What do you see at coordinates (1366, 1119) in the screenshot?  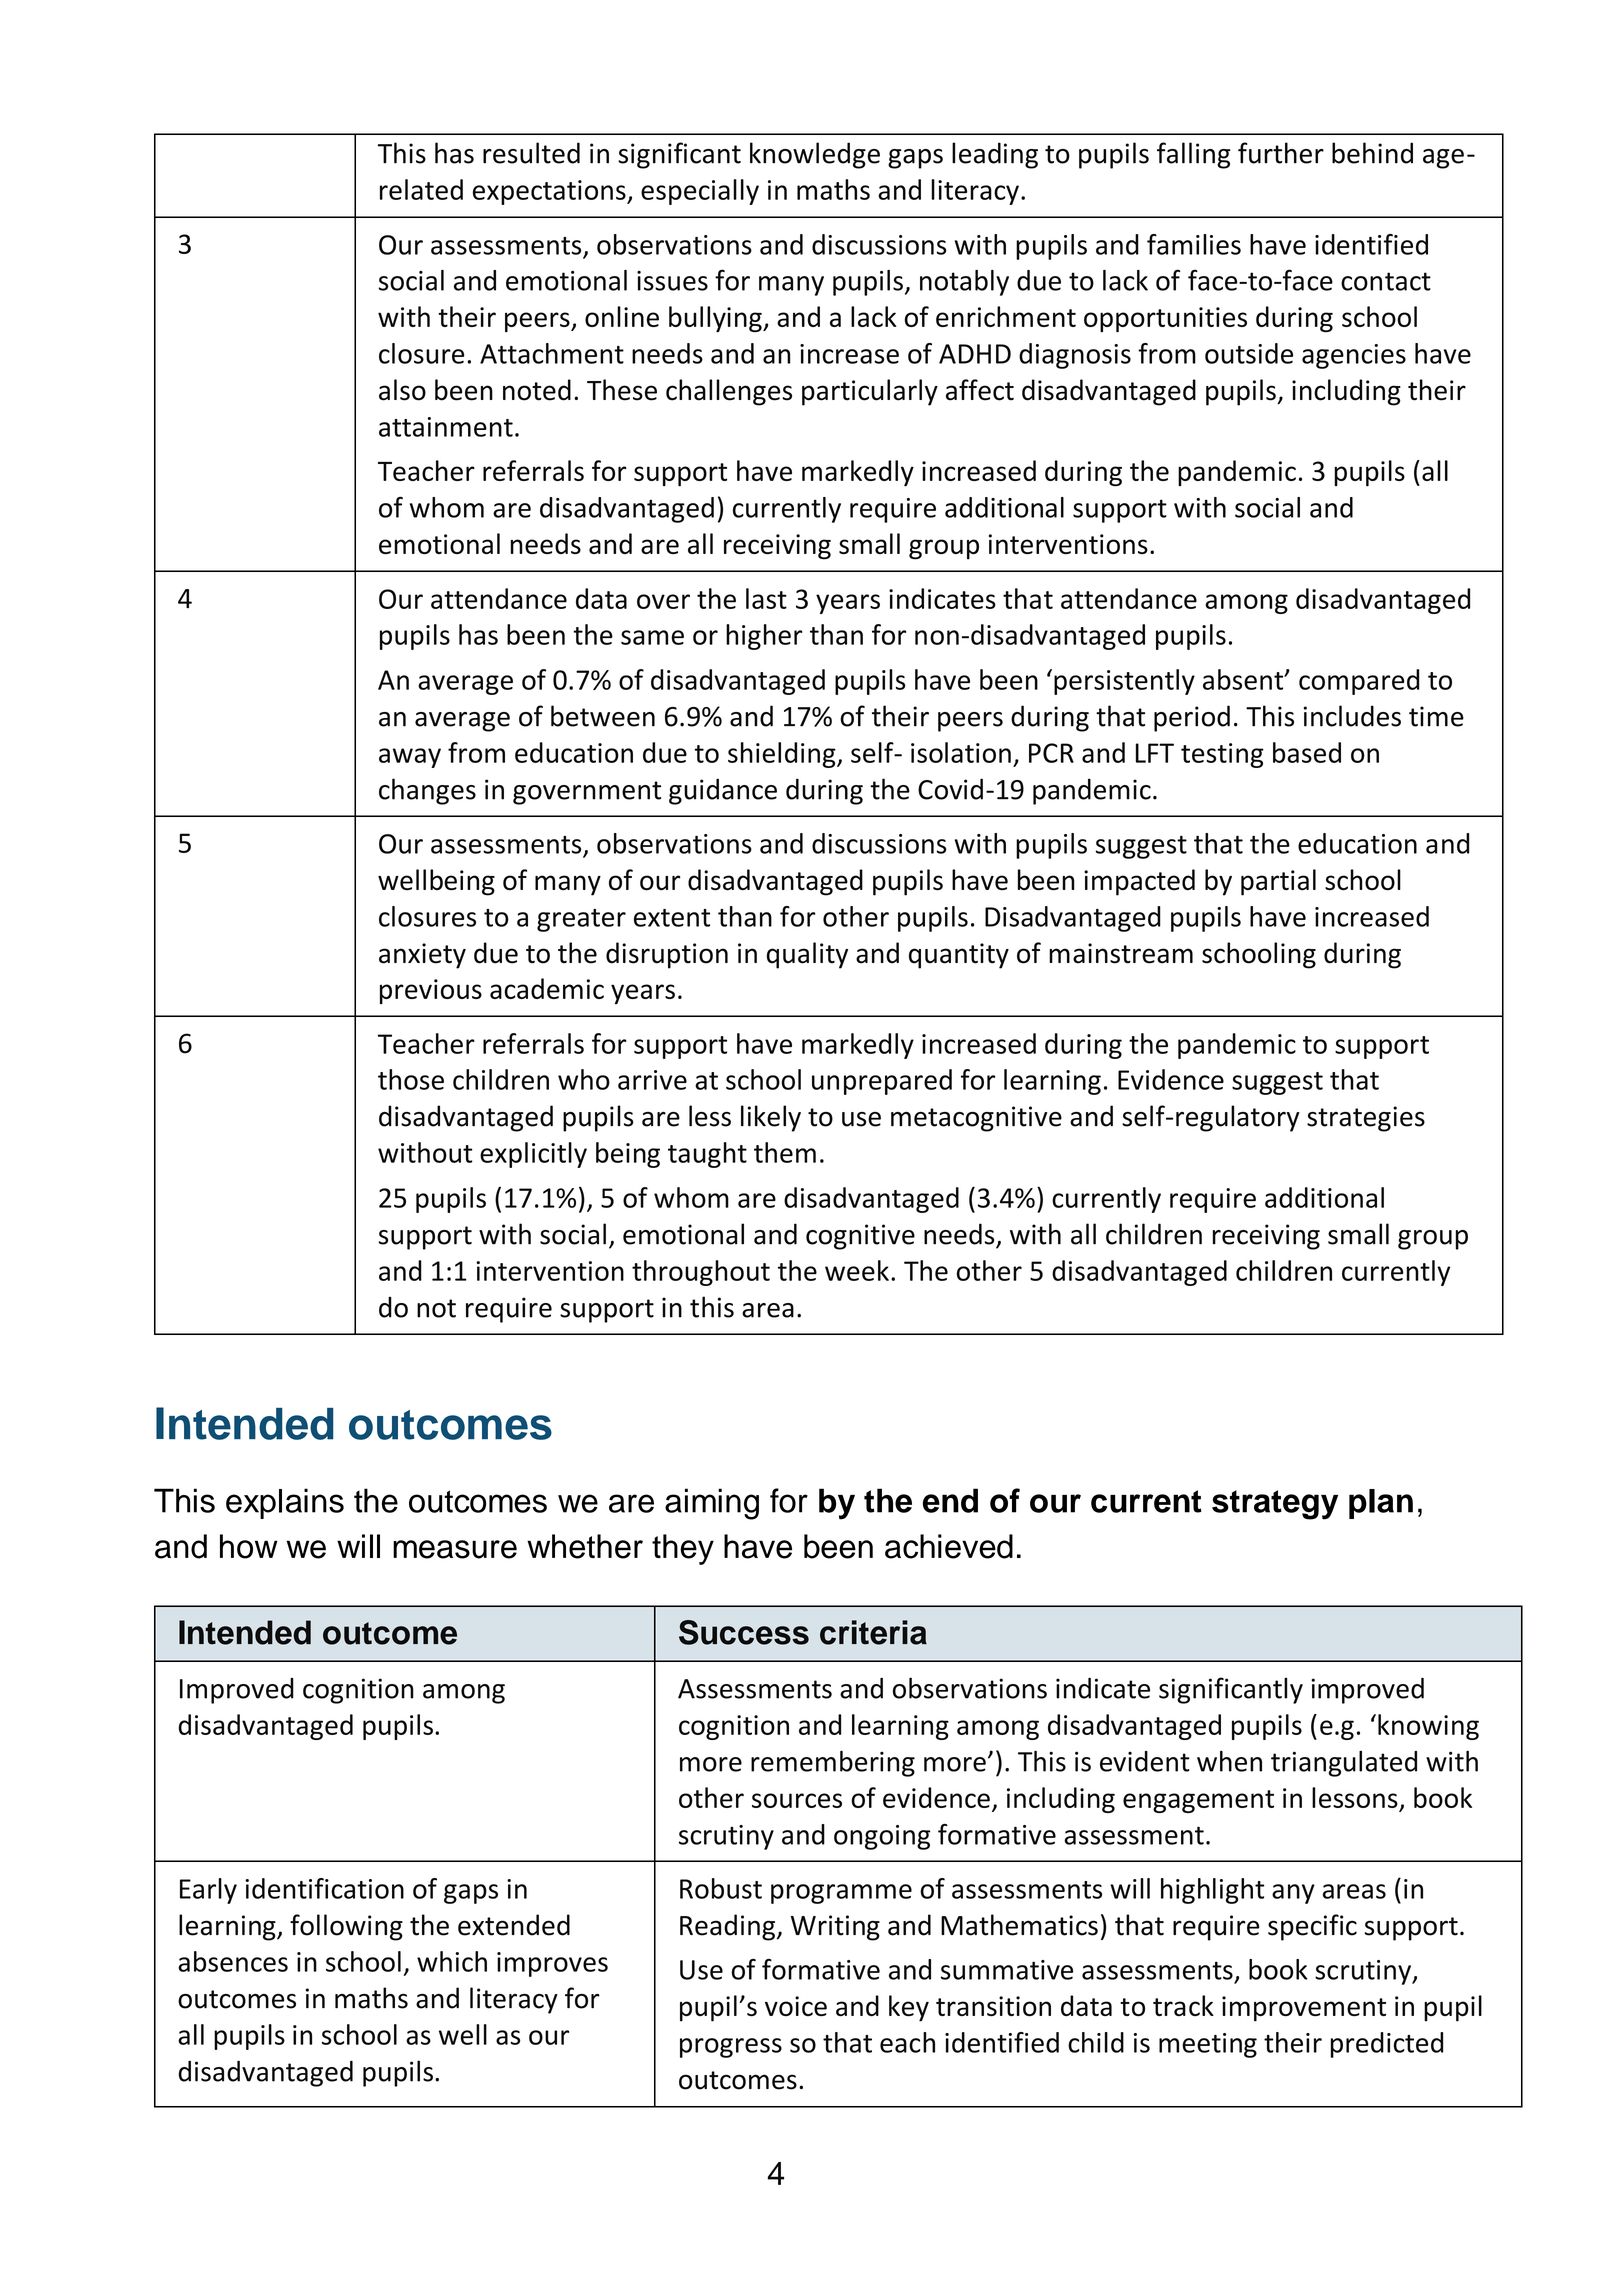 I see `strategies` at bounding box center [1366, 1119].
